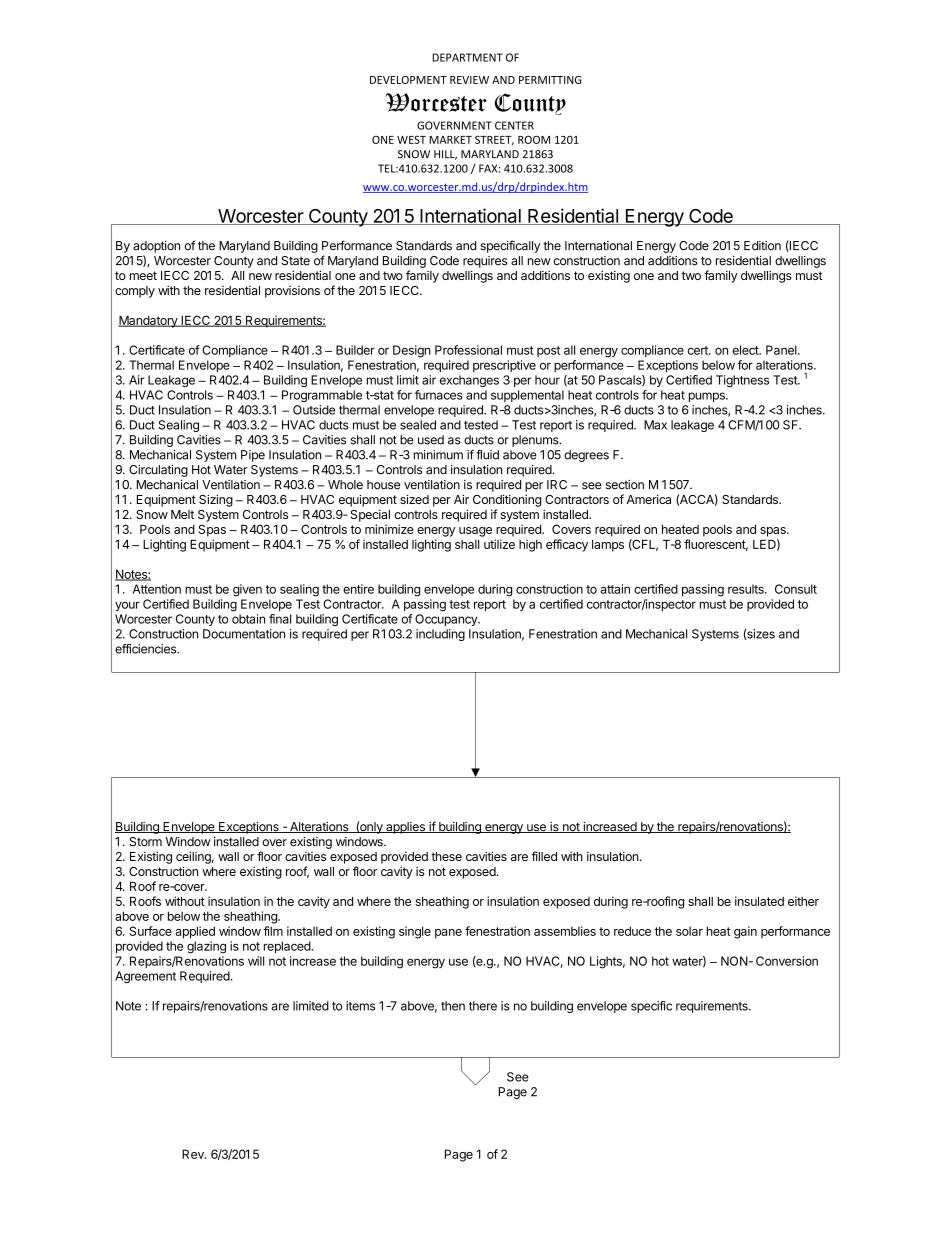 Image resolution: width=952 pixels, height=1233 pixels. Describe the element at coordinates (206, 947) in the screenshot. I see `glazing` at that location.
